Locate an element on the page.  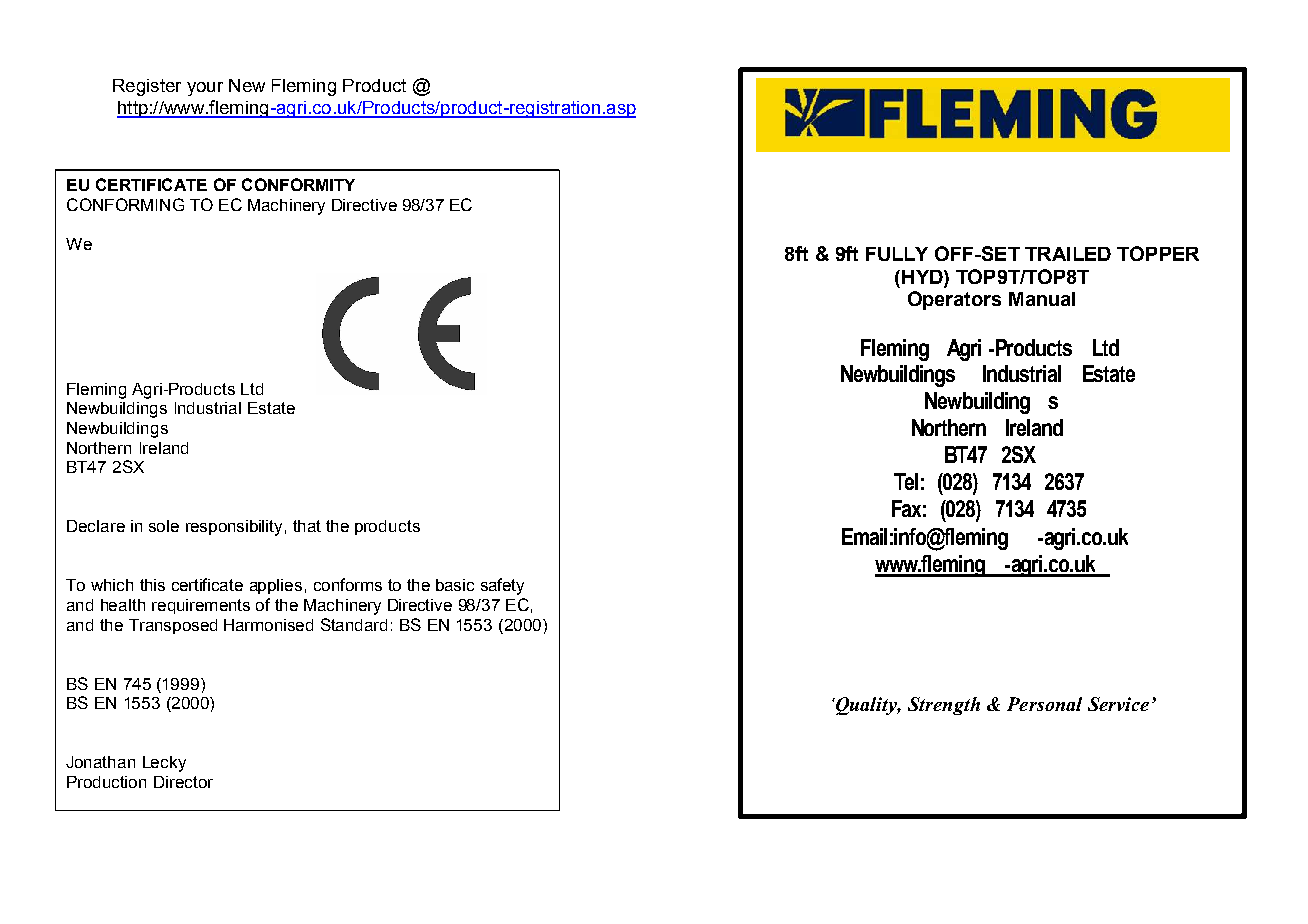
requirements is located at coordinates (201, 606).
